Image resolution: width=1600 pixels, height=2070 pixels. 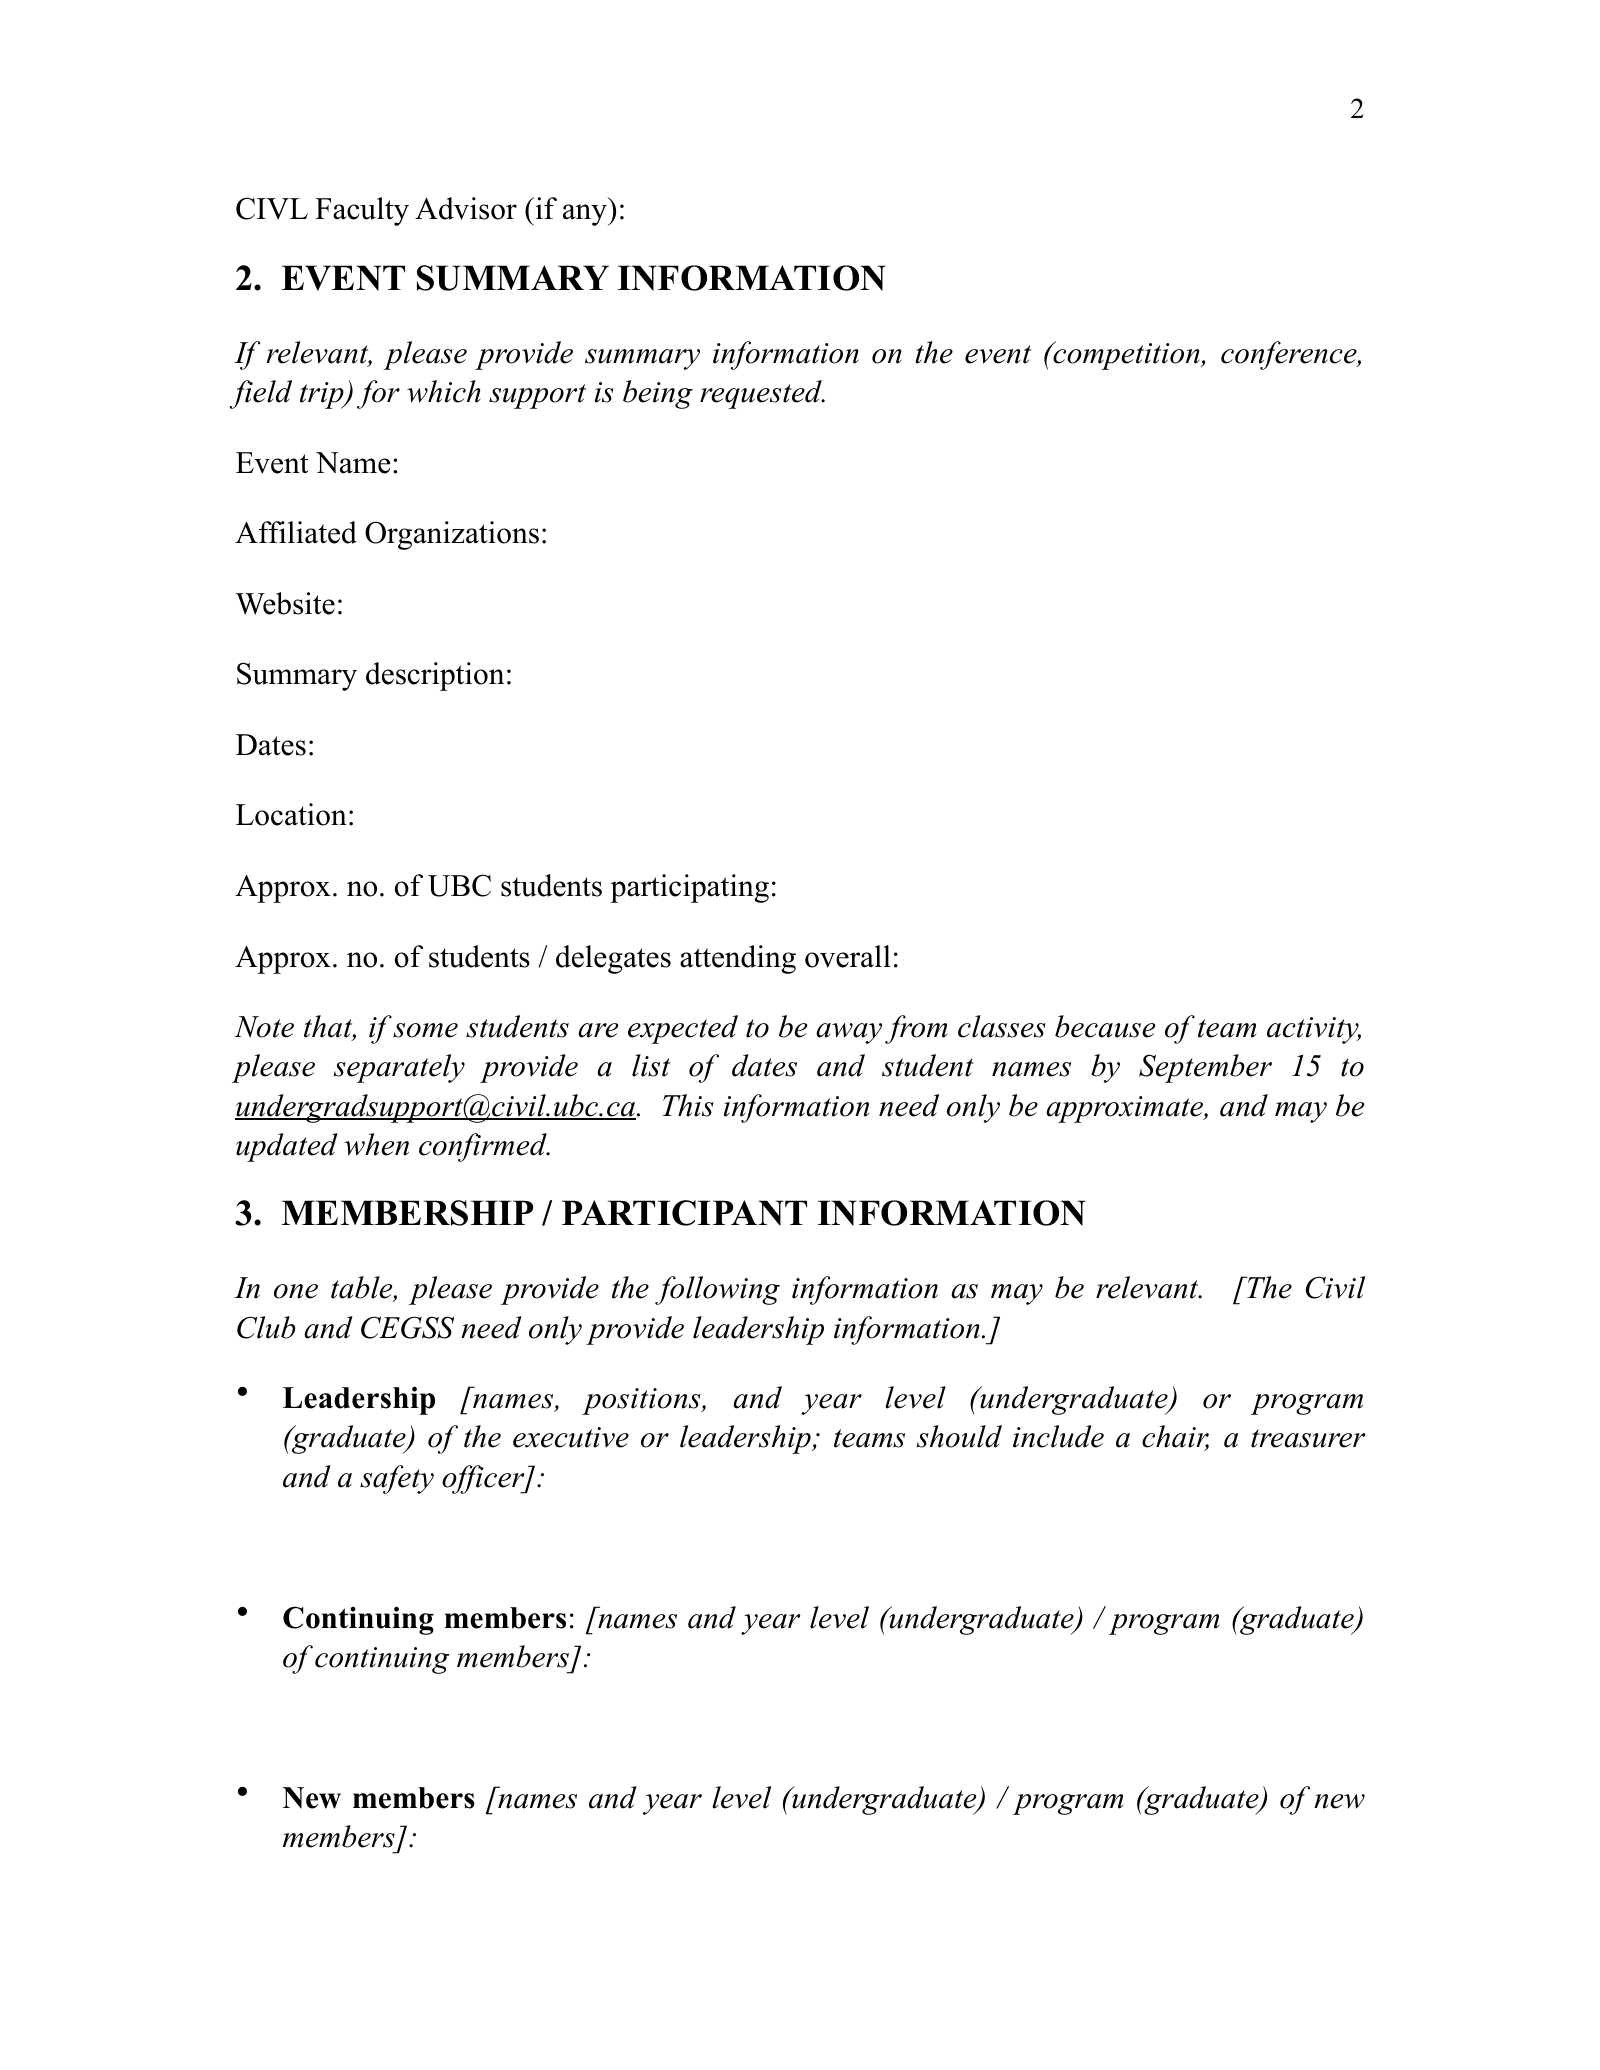 What do you see at coordinates (689, 888) in the document?
I see `participating` at bounding box center [689, 888].
